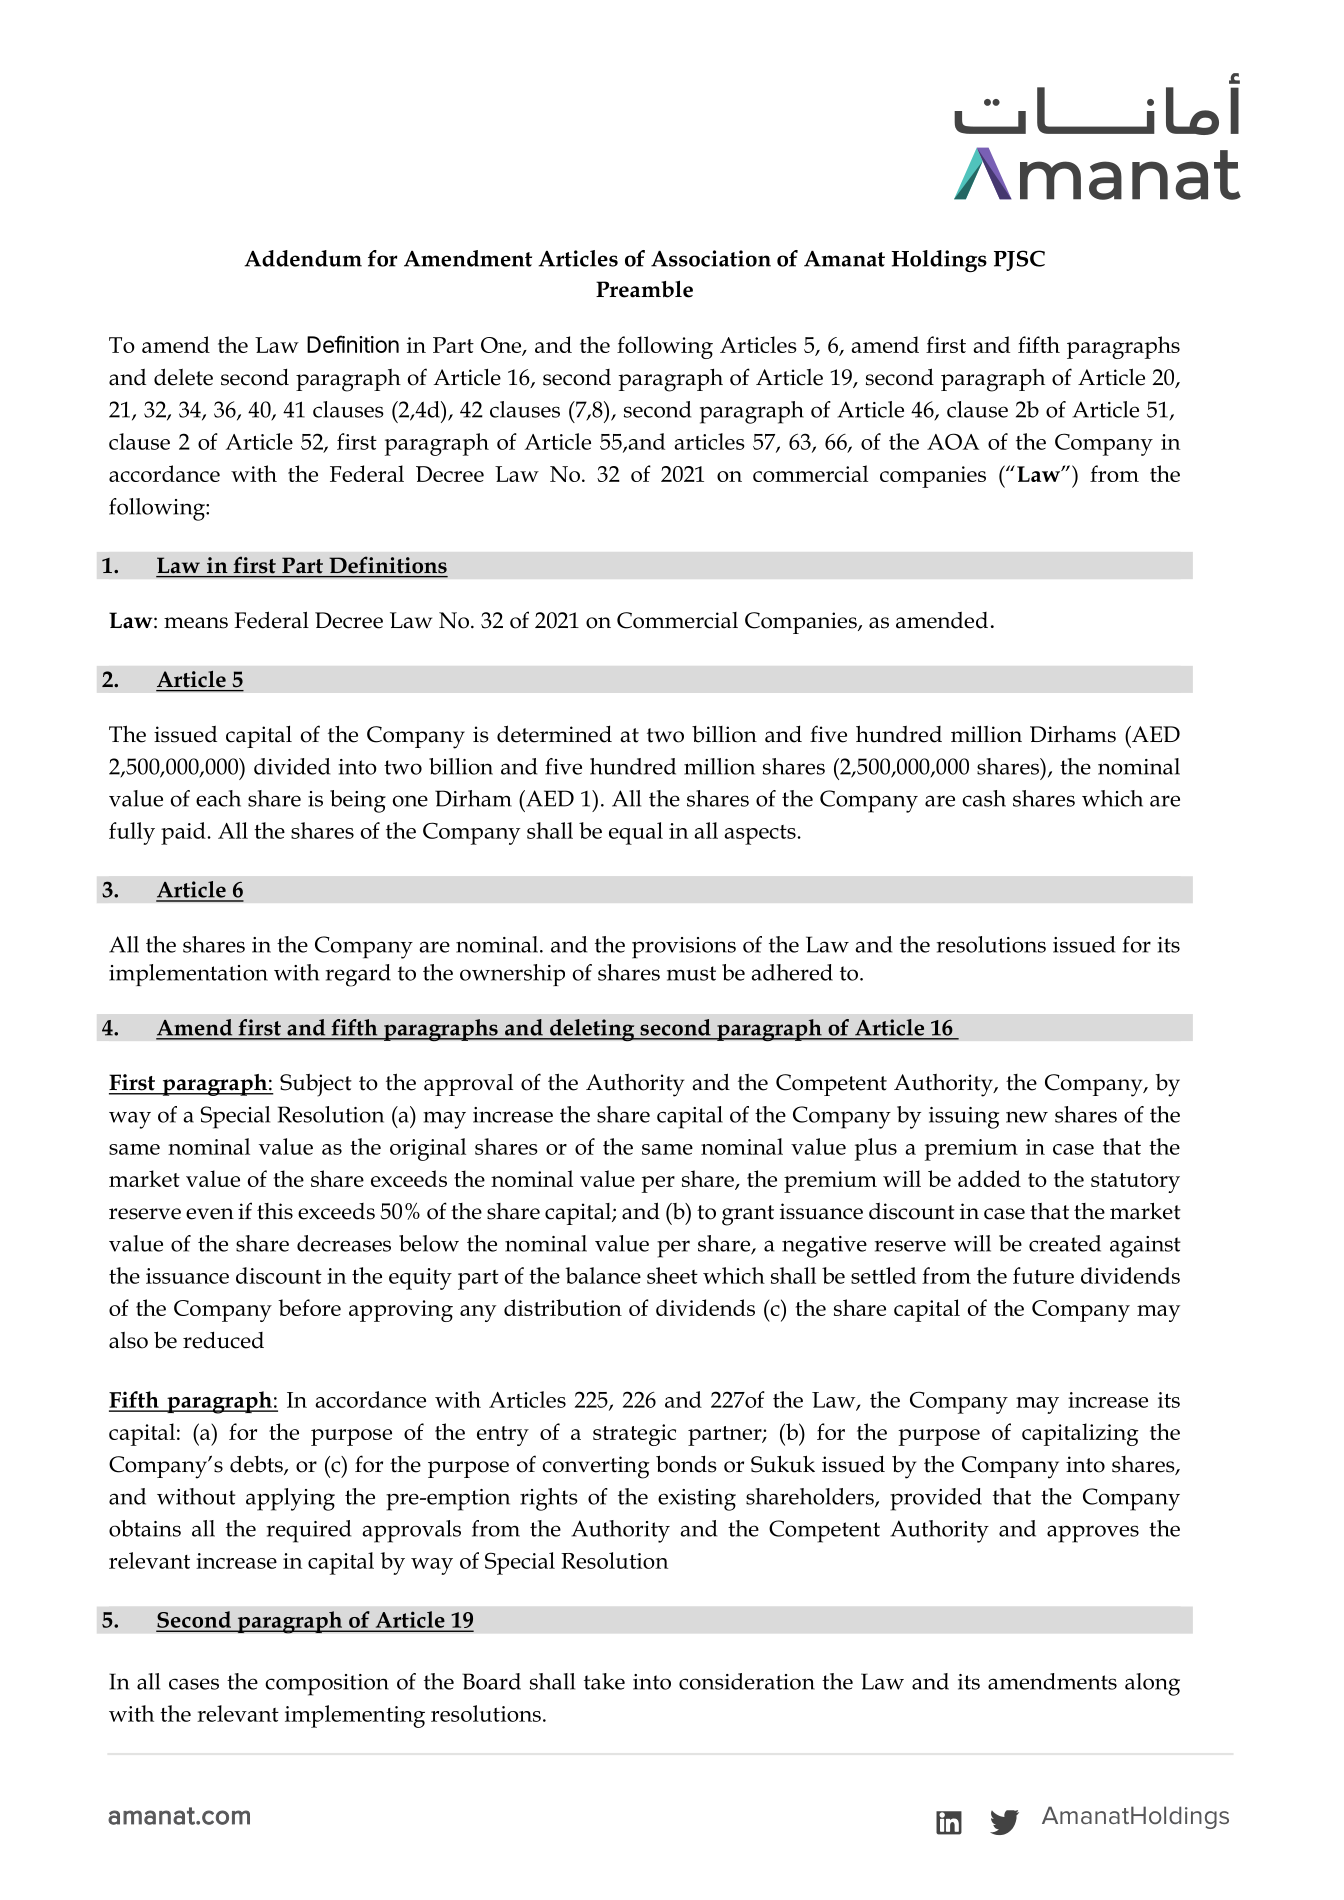  What do you see at coordinates (554, 734) in the screenshot?
I see `determined` at bounding box center [554, 734].
